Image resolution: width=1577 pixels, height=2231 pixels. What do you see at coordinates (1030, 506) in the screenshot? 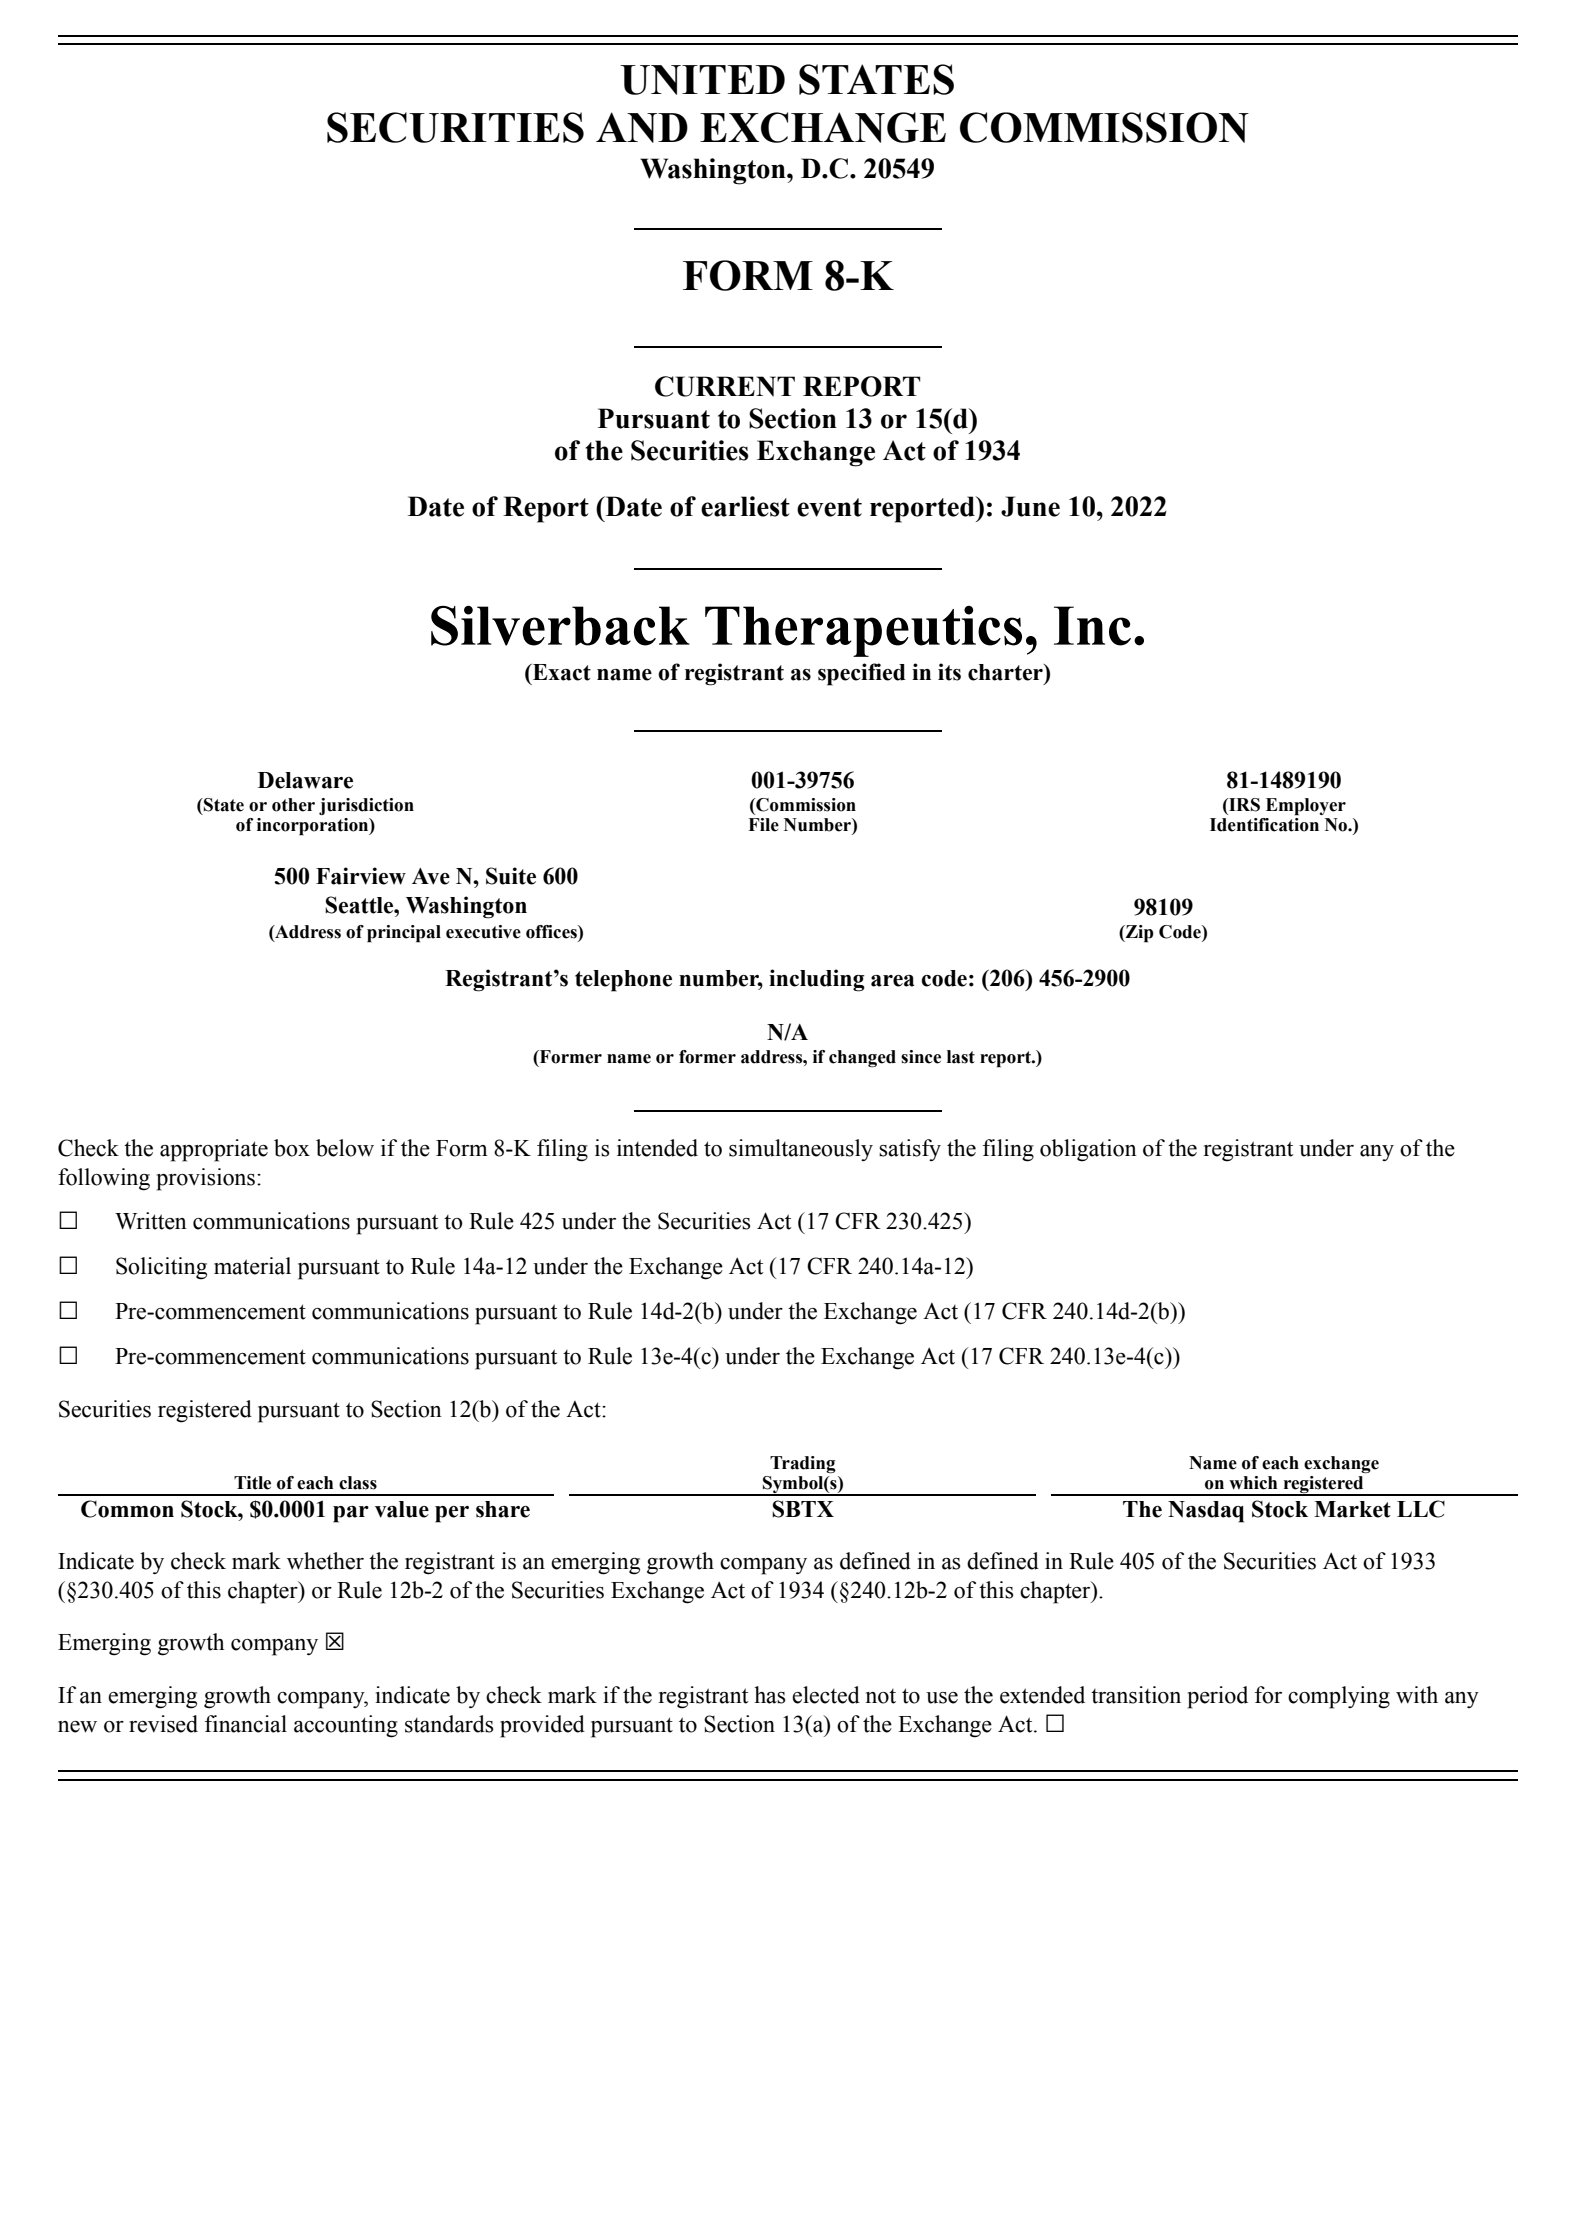
I see `June` at bounding box center [1030, 506].
